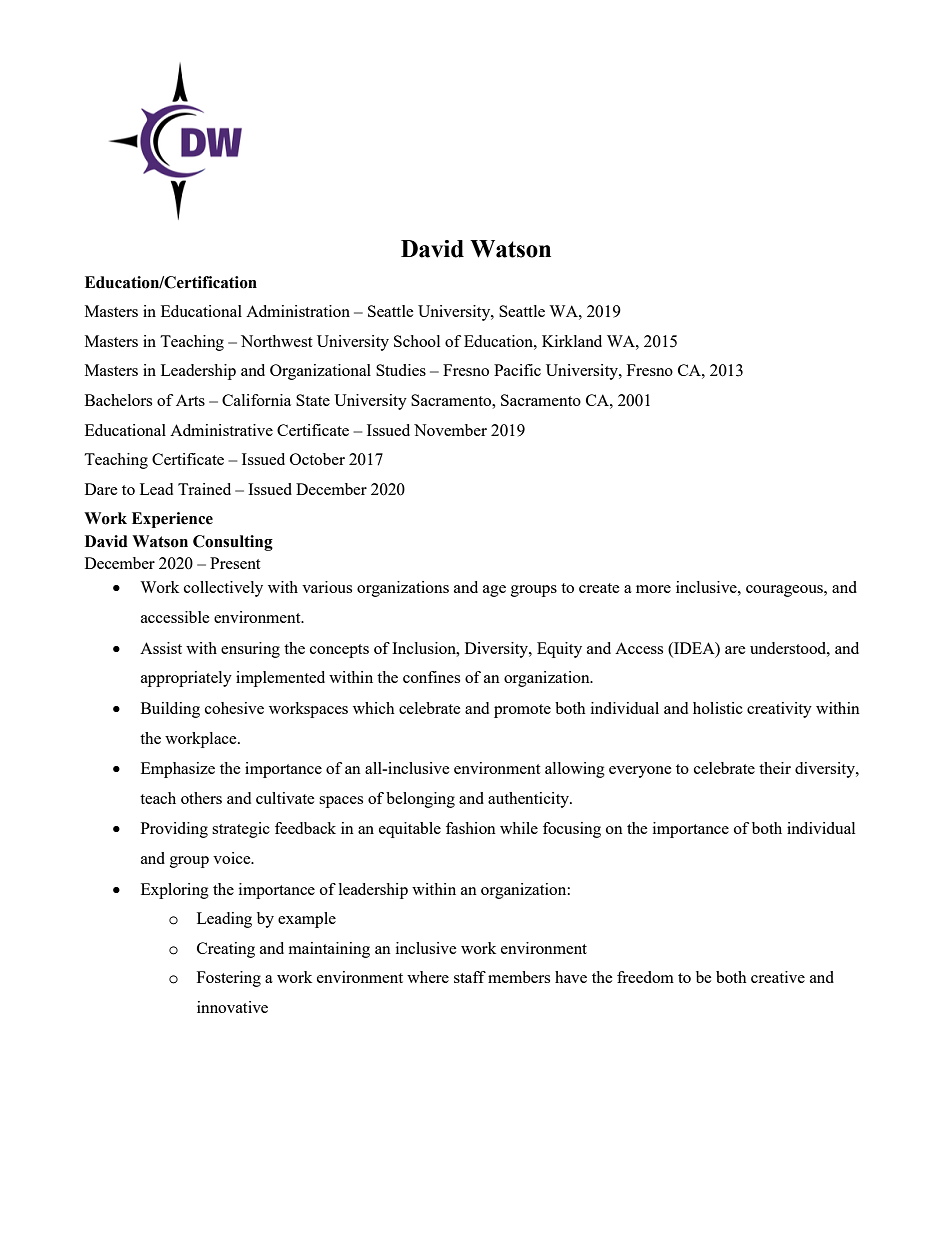 This screenshot has height=1233, width=952. I want to click on School, so click(417, 341).
